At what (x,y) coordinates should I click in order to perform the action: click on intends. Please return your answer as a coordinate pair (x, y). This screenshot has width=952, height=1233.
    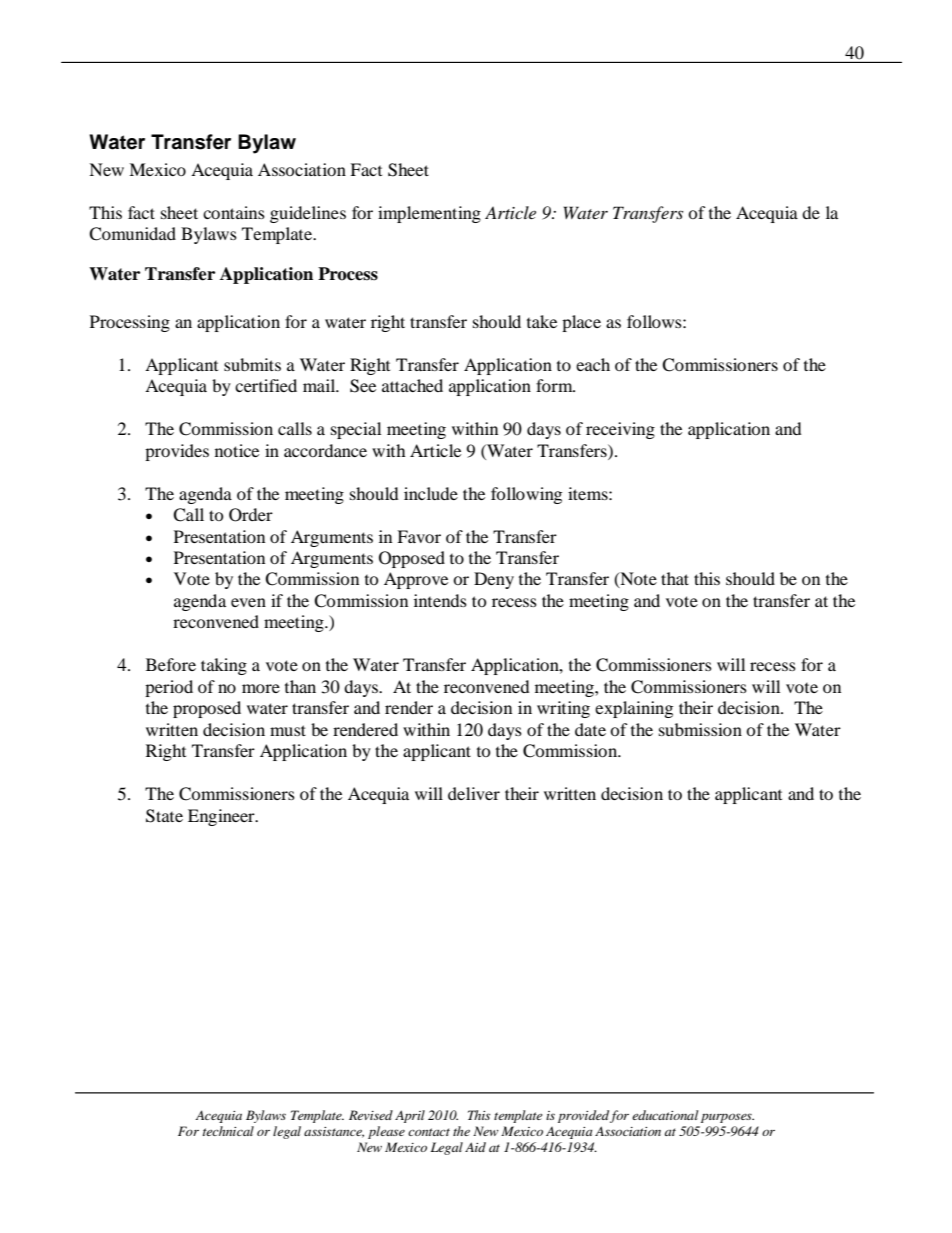
    Looking at the image, I should click on (440, 600).
